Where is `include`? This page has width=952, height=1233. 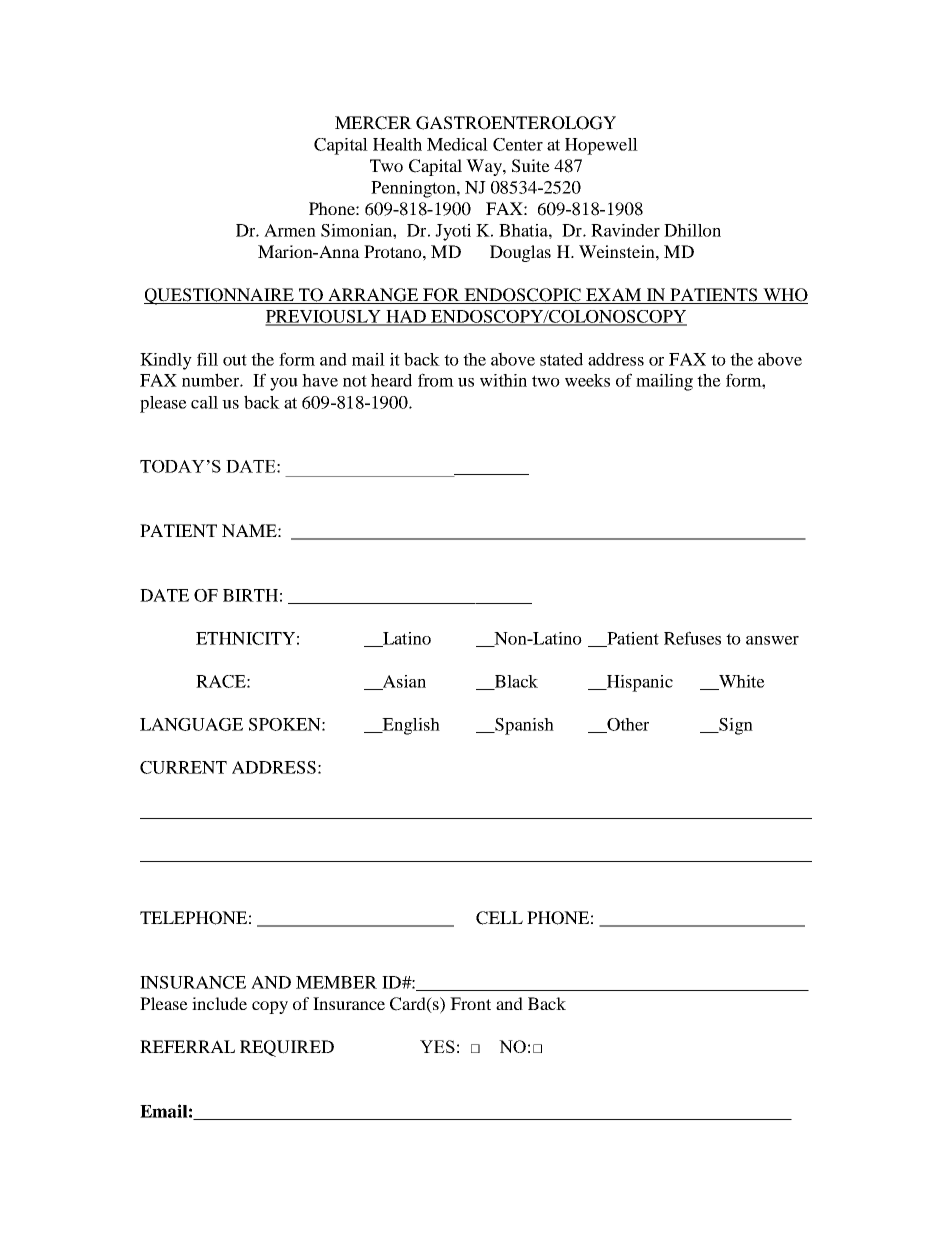
include is located at coordinates (219, 1003).
